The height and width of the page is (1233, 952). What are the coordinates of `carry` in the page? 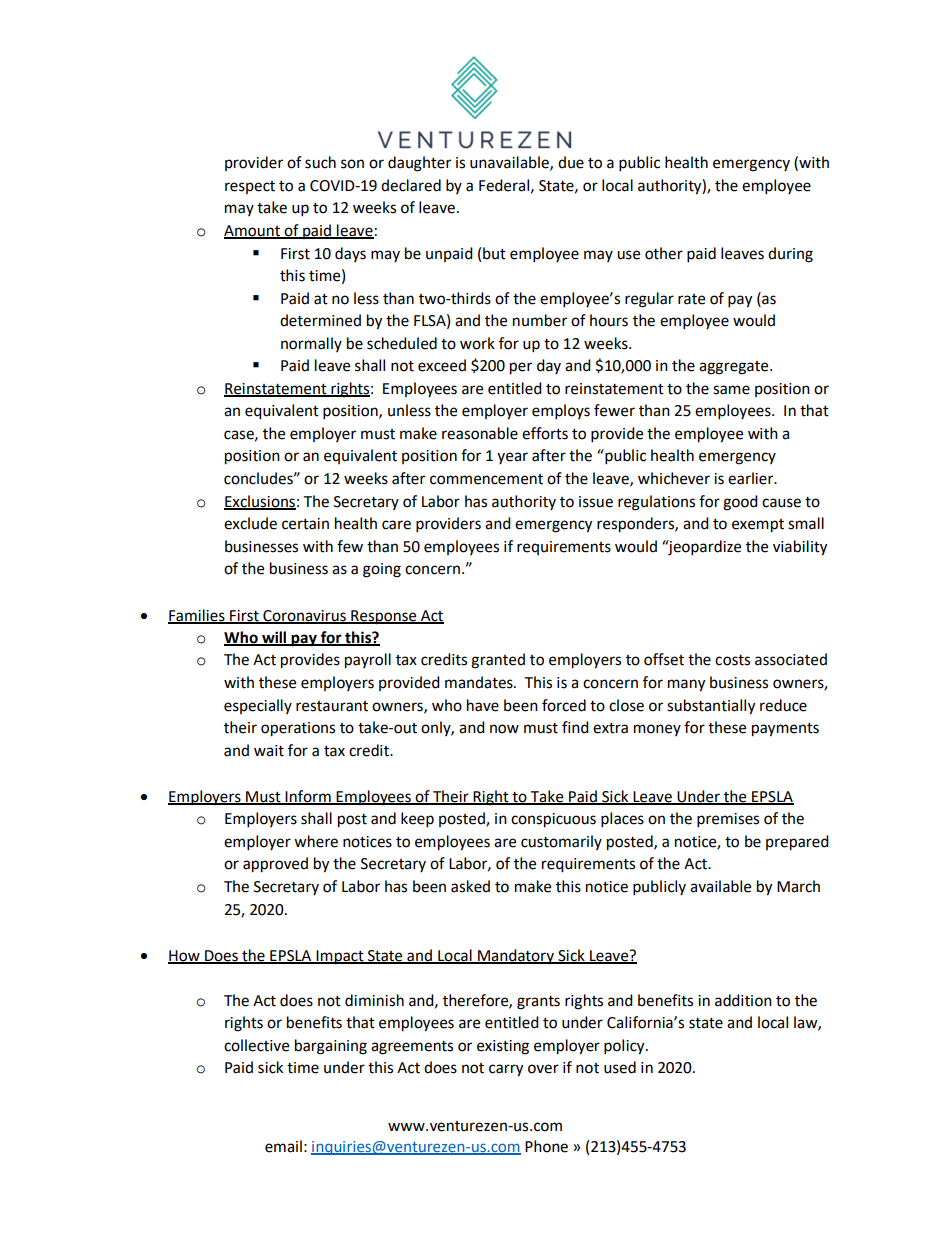 It's located at (506, 1070).
